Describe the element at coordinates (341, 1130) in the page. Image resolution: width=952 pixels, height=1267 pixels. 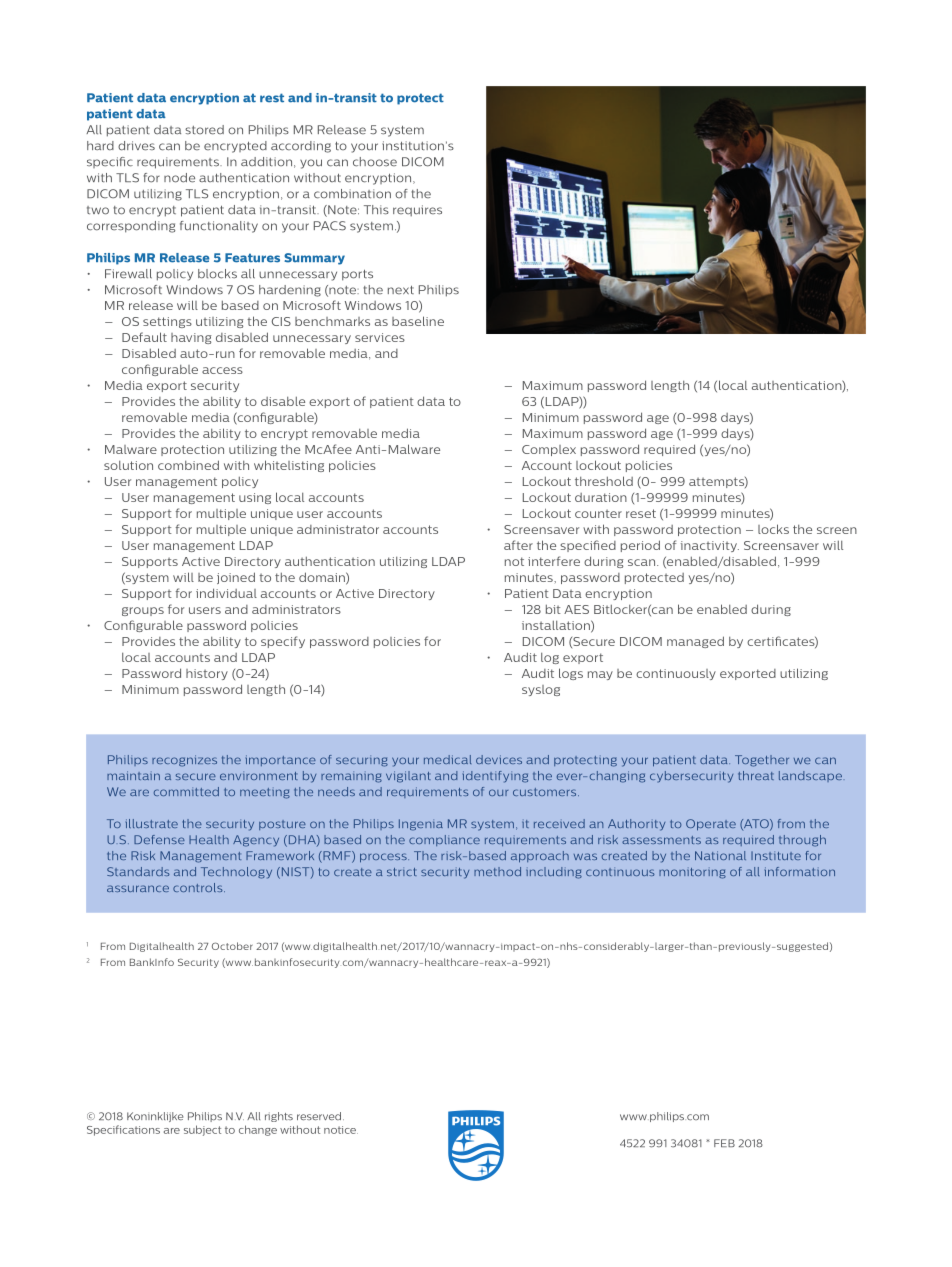
I see `notice` at that location.
